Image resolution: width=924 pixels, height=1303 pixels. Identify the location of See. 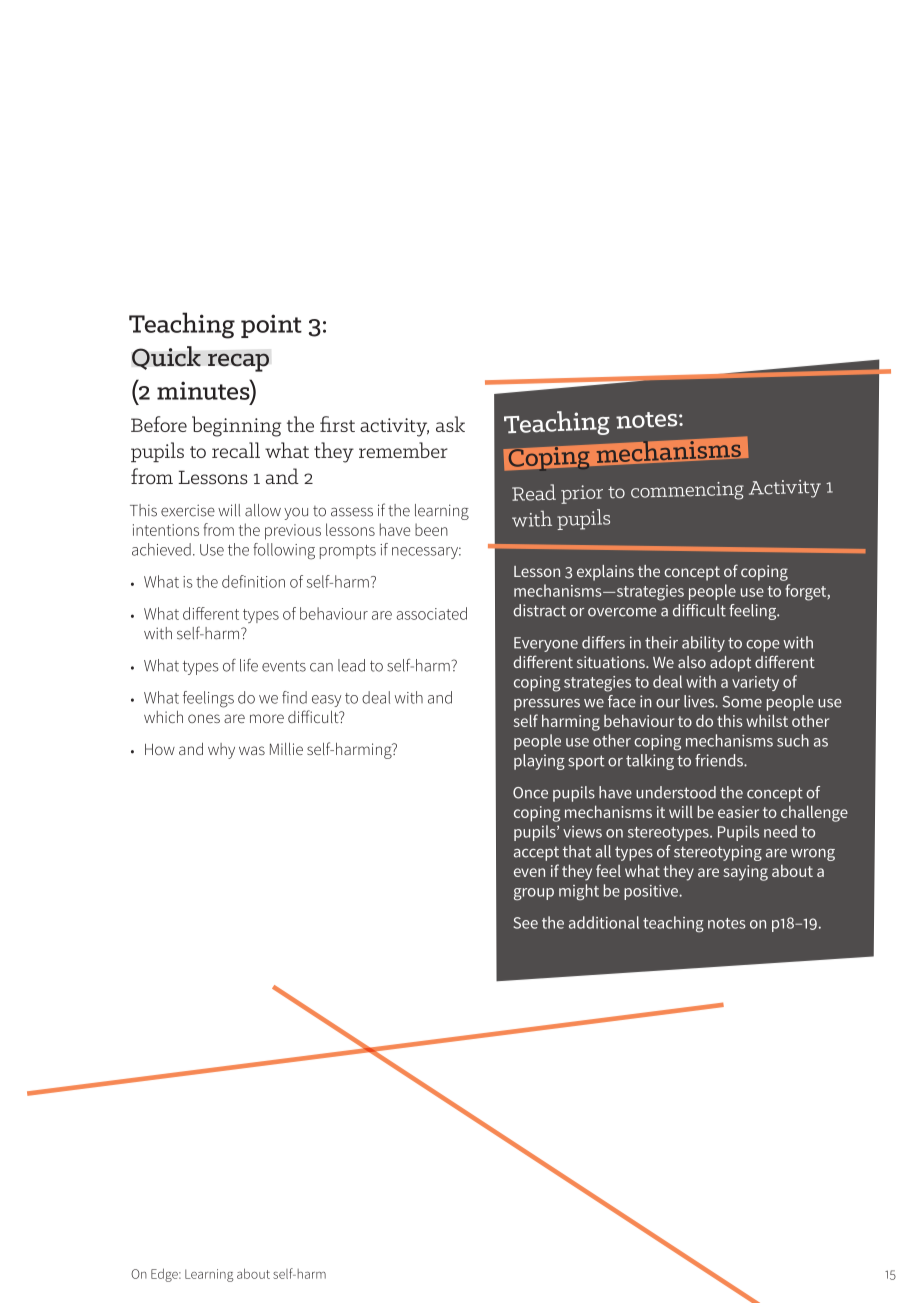
(526, 923).
